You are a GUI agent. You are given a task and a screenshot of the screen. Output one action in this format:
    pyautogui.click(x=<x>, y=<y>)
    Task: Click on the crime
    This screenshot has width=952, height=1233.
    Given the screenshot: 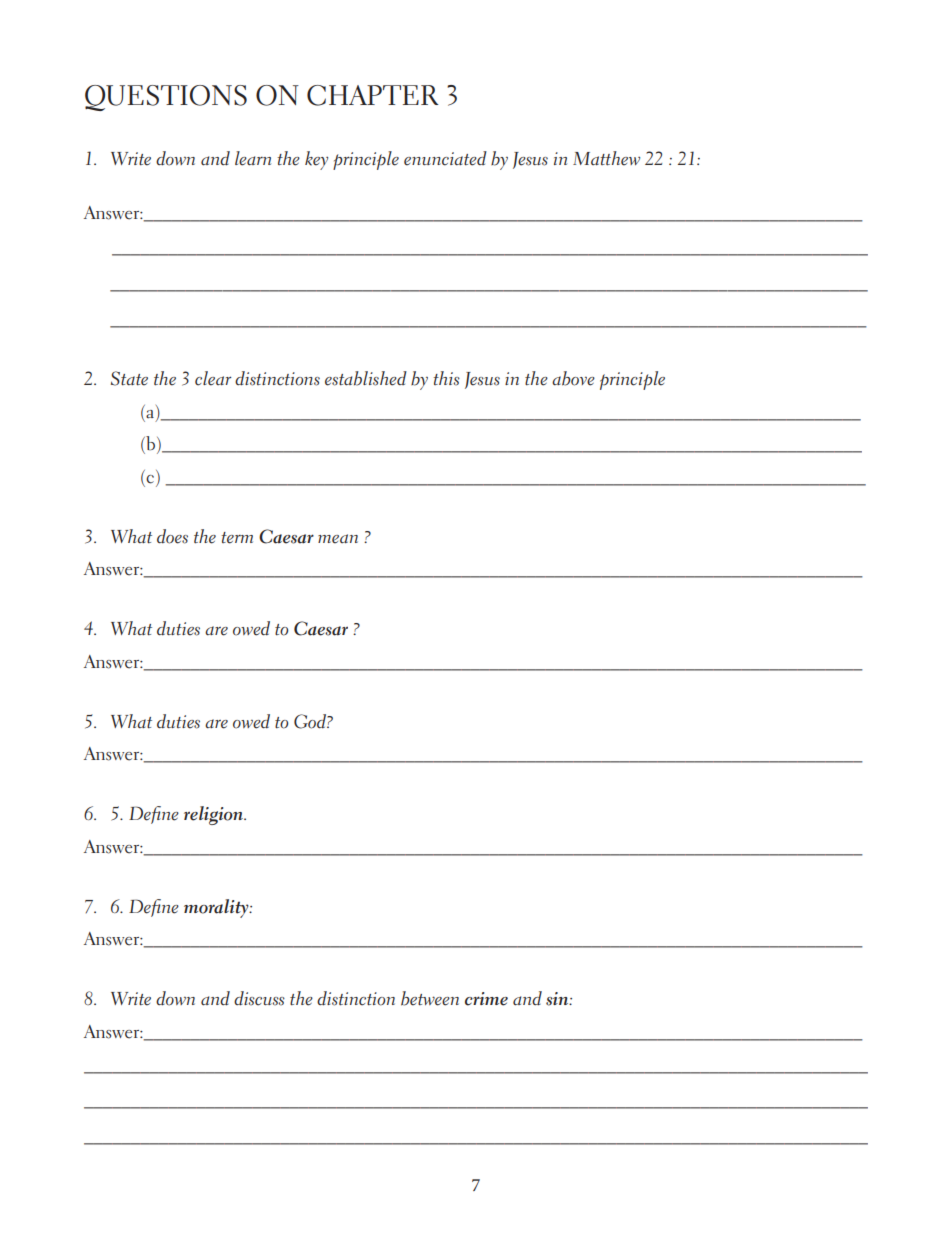 What is the action you would take?
    pyautogui.click(x=486, y=999)
